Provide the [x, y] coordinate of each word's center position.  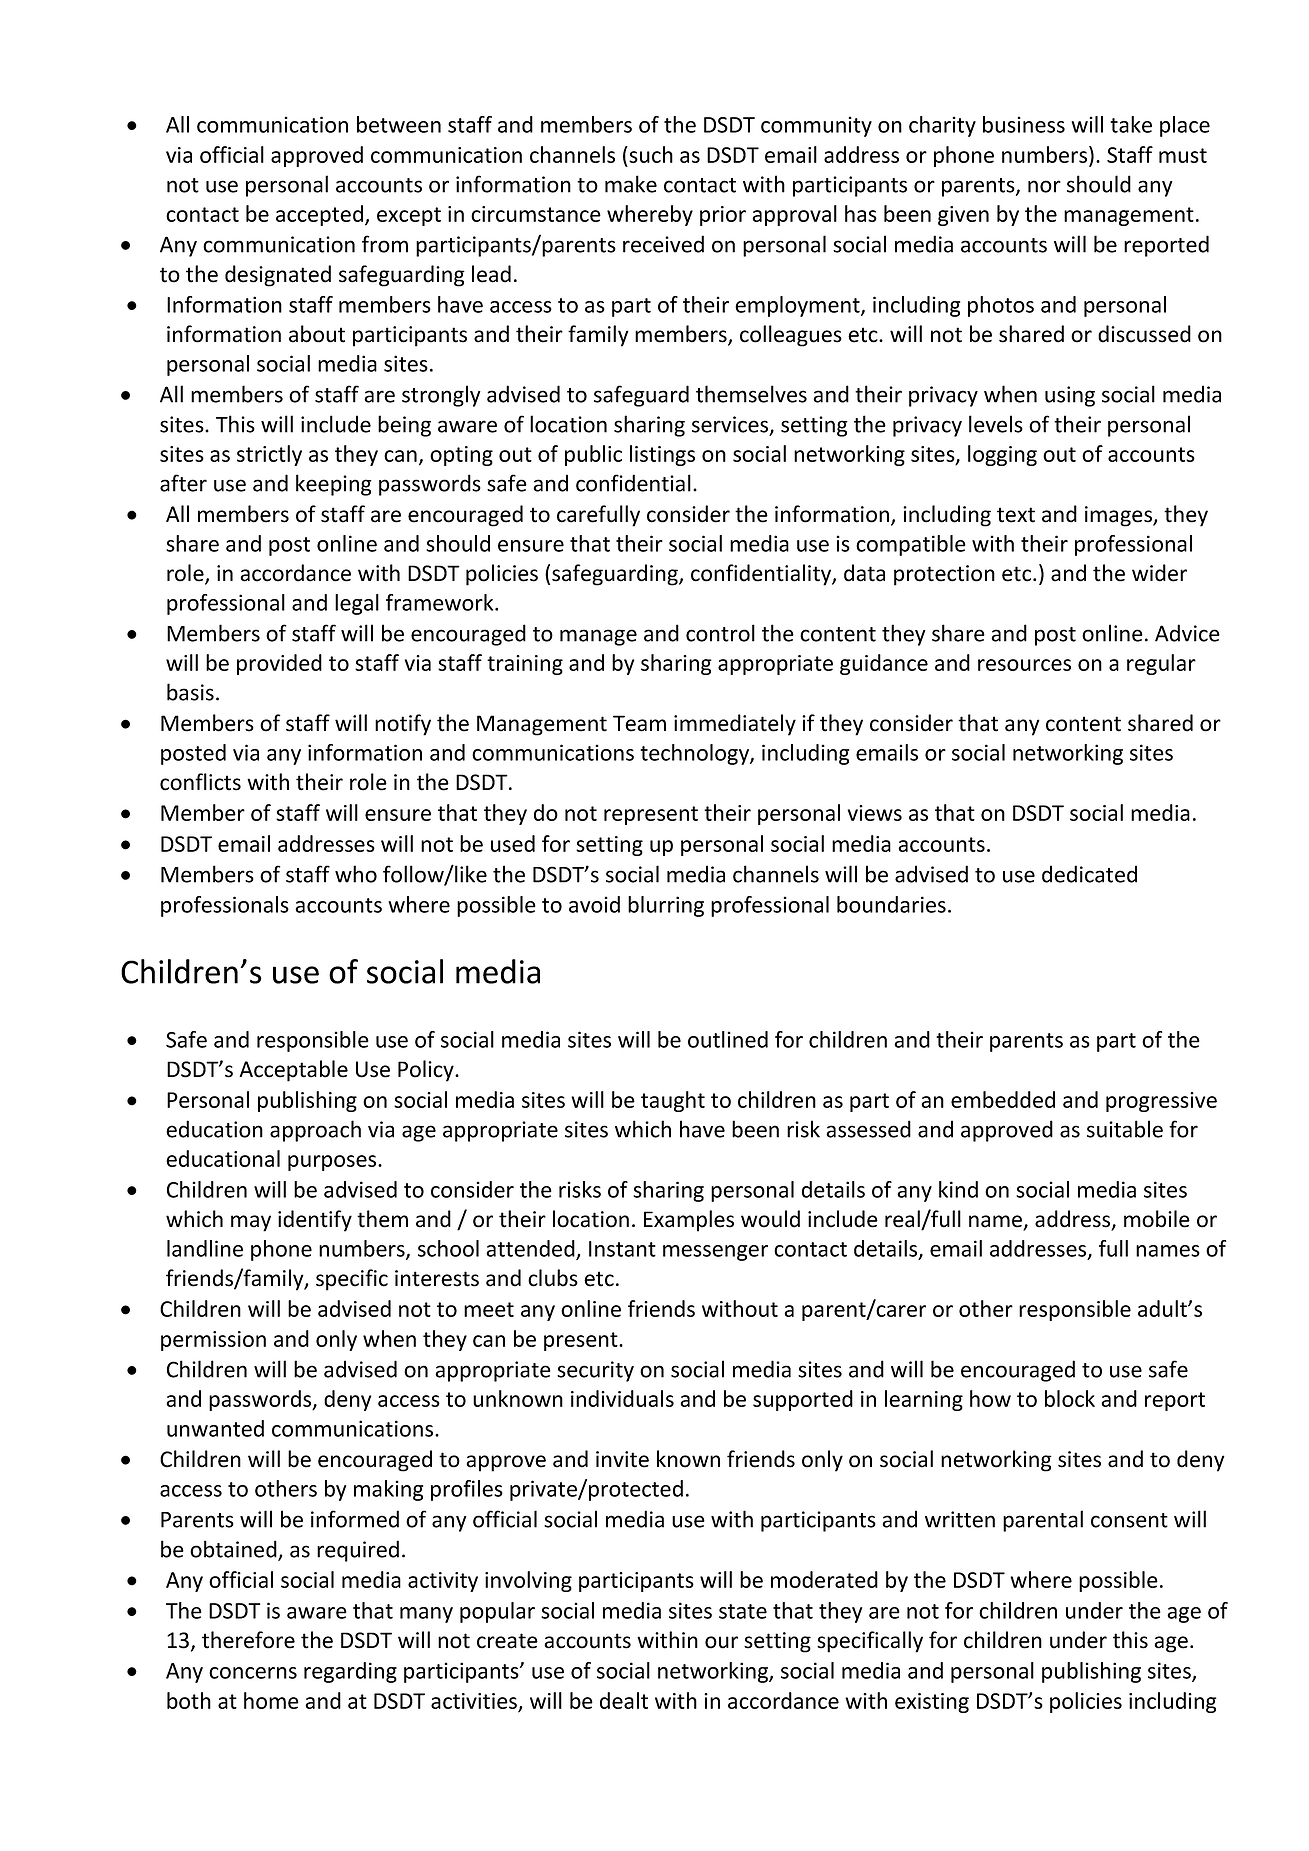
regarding [350, 1672]
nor [1044, 186]
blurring [666, 906]
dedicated [1089, 874]
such [650, 154]
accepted [319, 215]
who [356, 874]
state [743, 1611]
